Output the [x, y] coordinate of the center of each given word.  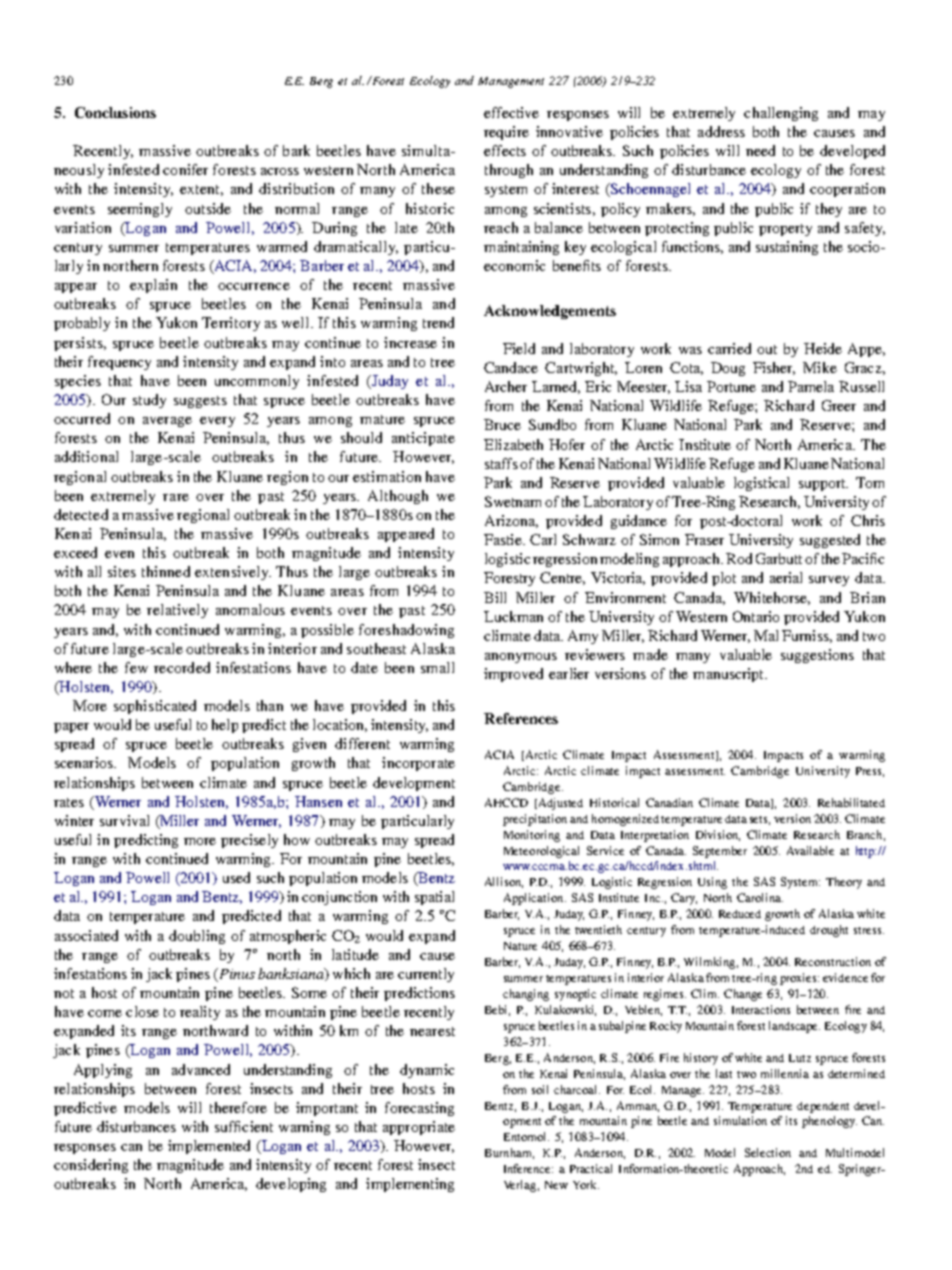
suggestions [817, 656]
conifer [185, 169]
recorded [182, 667]
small [437, 667]
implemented [209, 1147]
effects [505, 150]
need [760, 150]
